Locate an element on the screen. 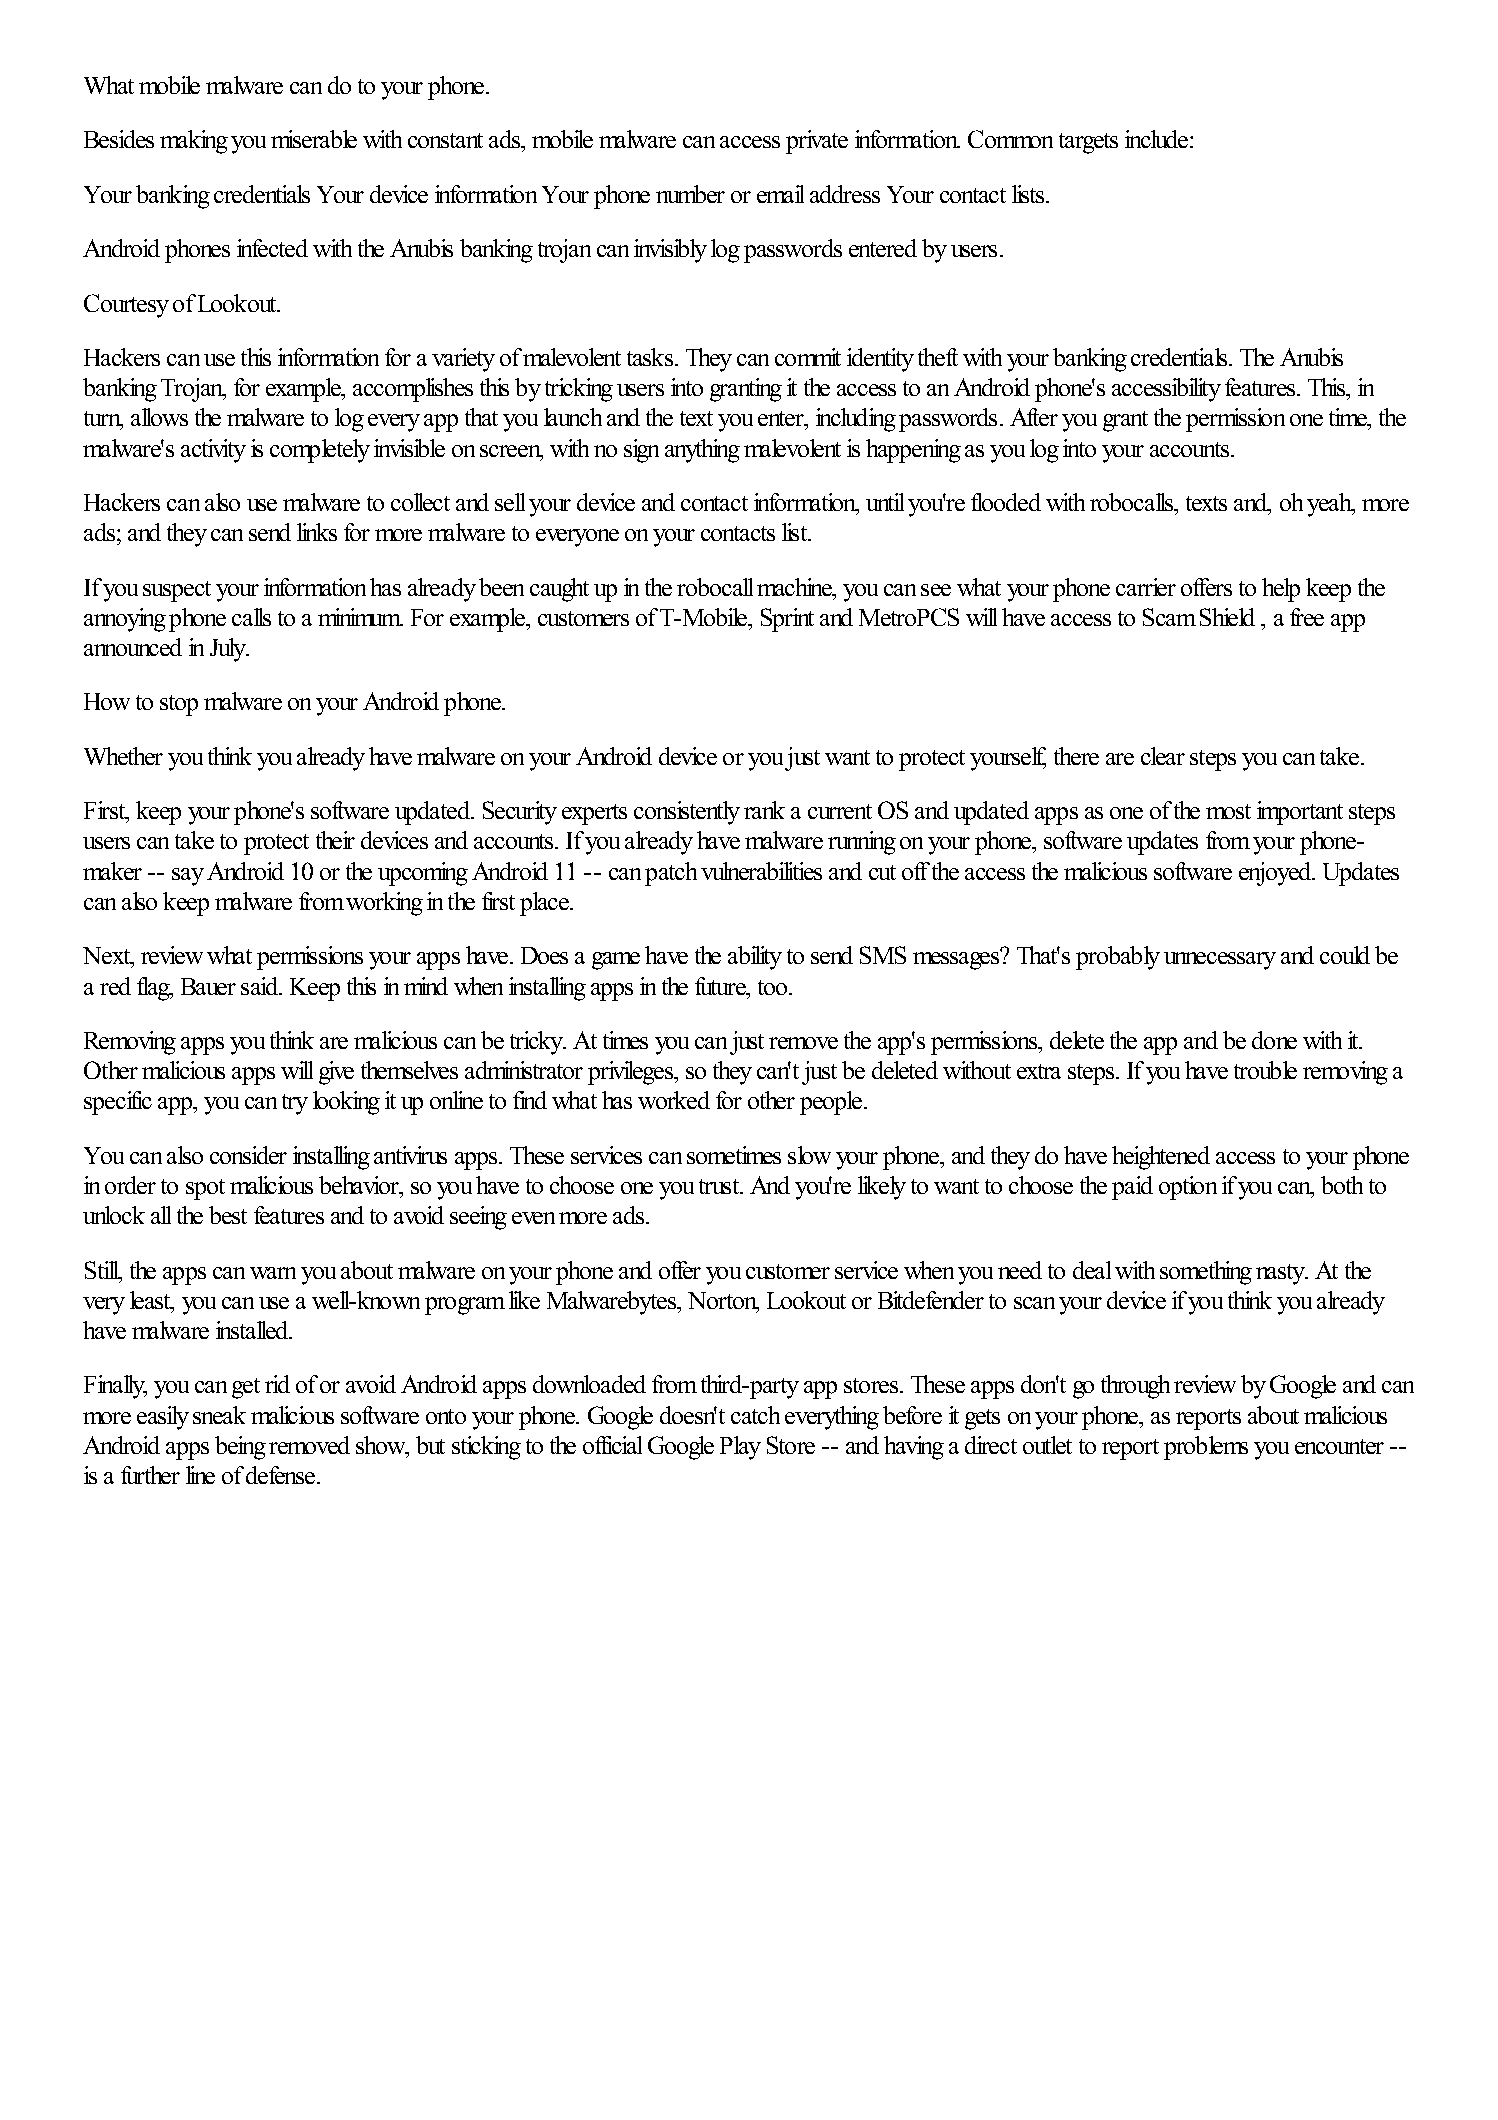 The width and height of the screenshot is (1498, 2120). sign is located at coordinates (641, 451).
